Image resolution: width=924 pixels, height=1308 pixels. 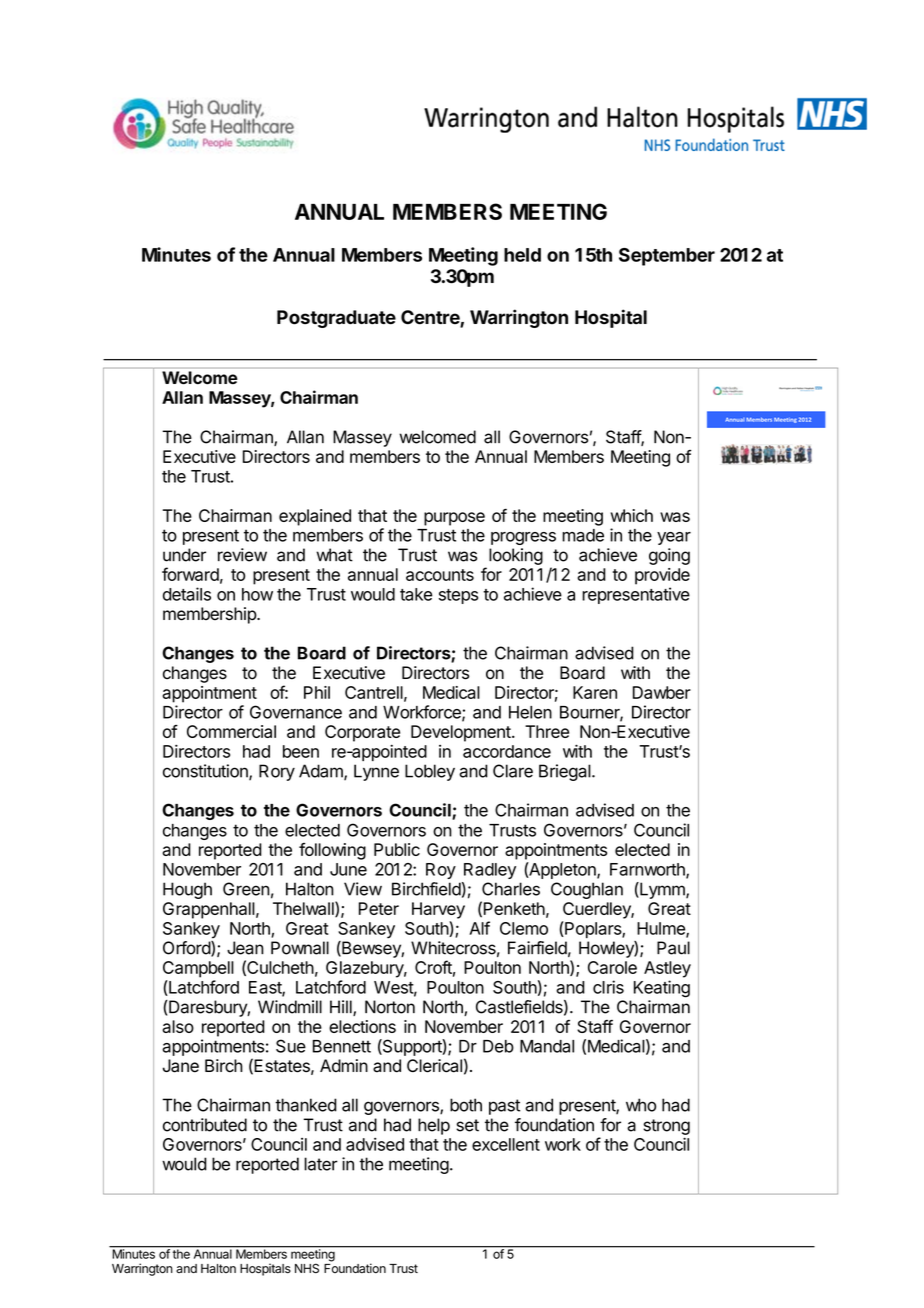 What do you see at coordinates (595, 692) in the screenshot?
I see `Karen` at bounding box center [595, 692].
